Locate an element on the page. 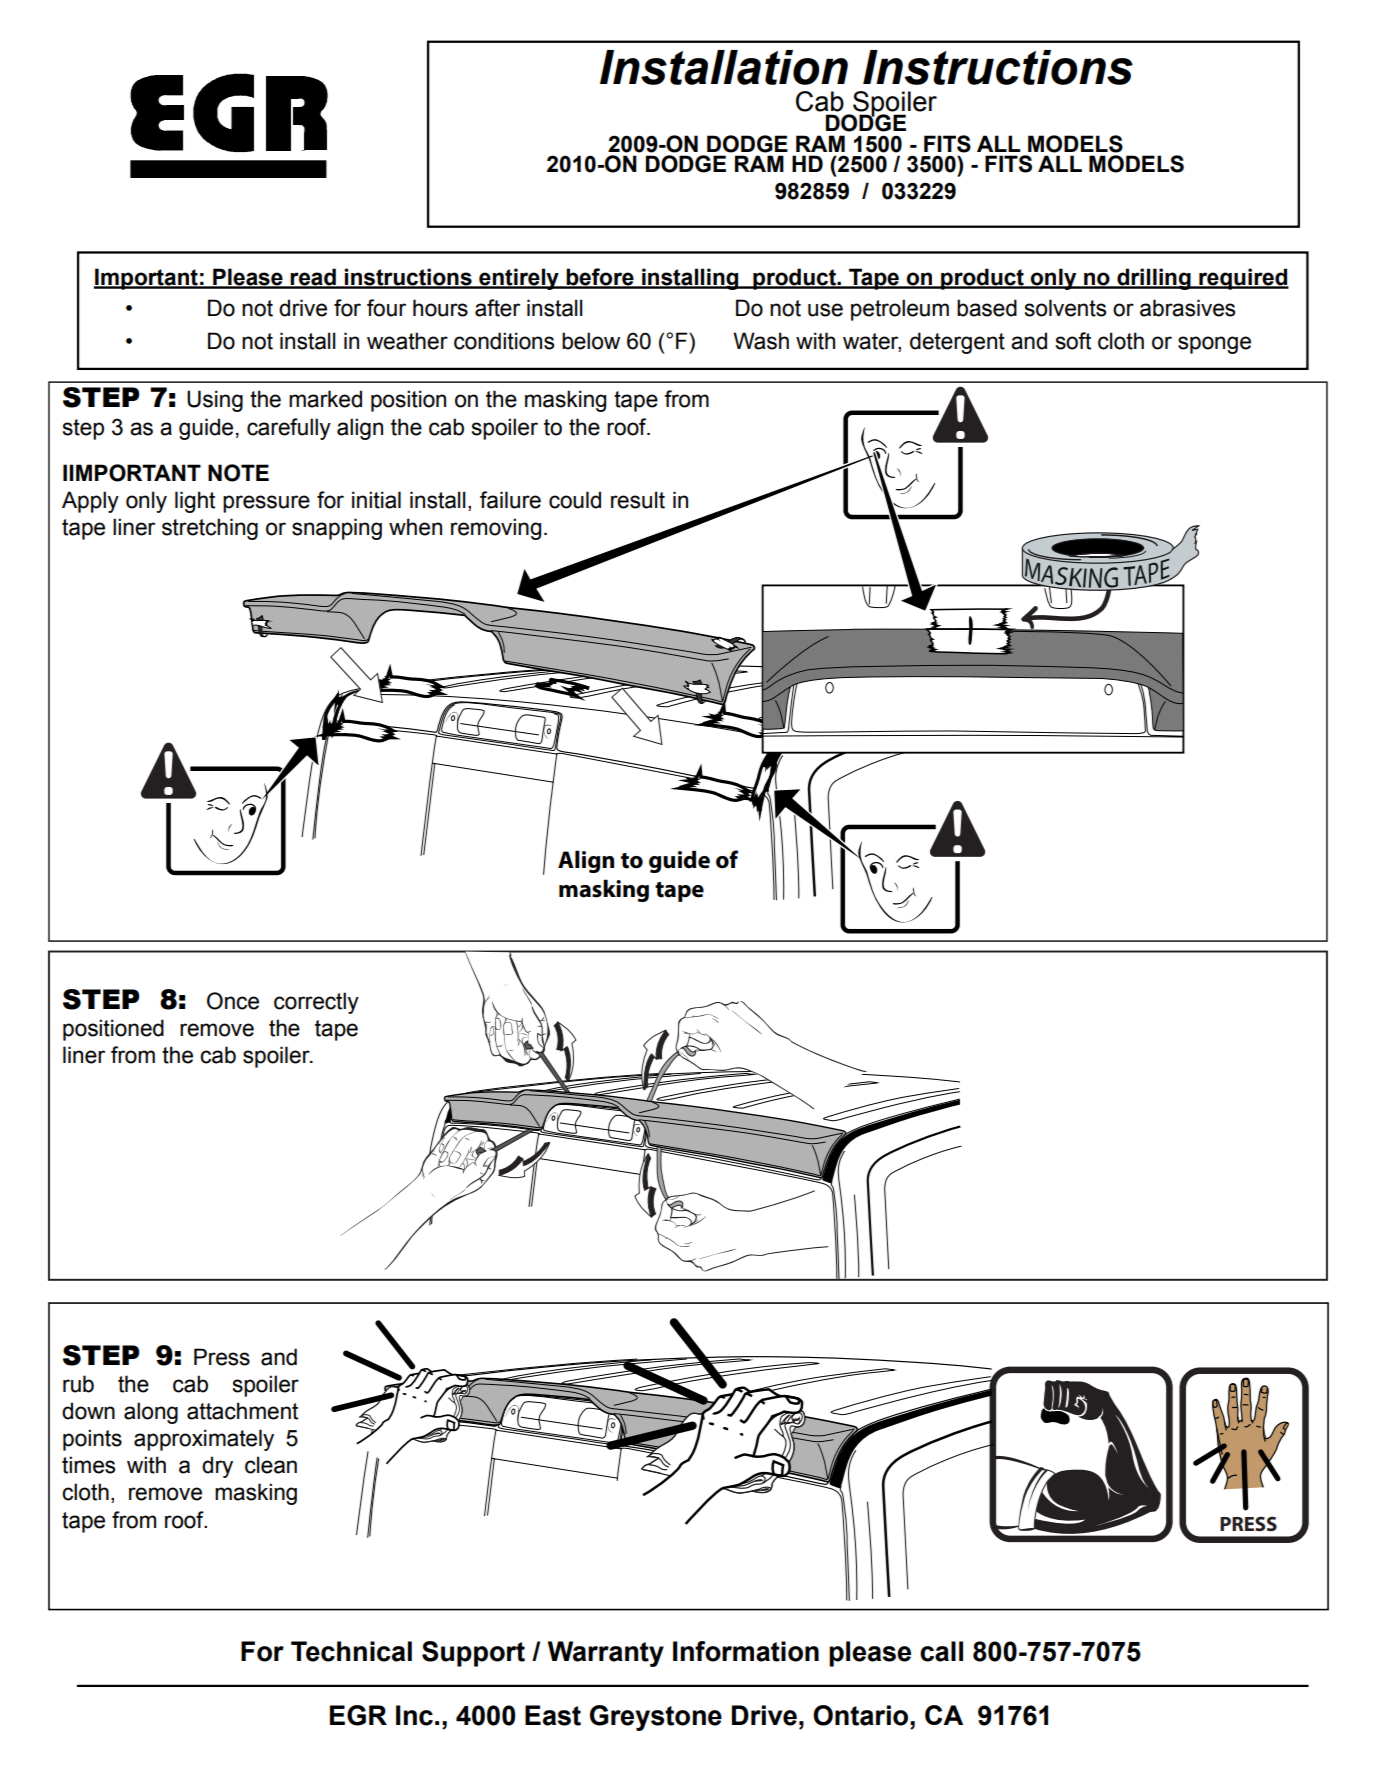 Image resolution: width=1381 pixels, height=1787 pixels. below is located at coordinates (591, 341).
